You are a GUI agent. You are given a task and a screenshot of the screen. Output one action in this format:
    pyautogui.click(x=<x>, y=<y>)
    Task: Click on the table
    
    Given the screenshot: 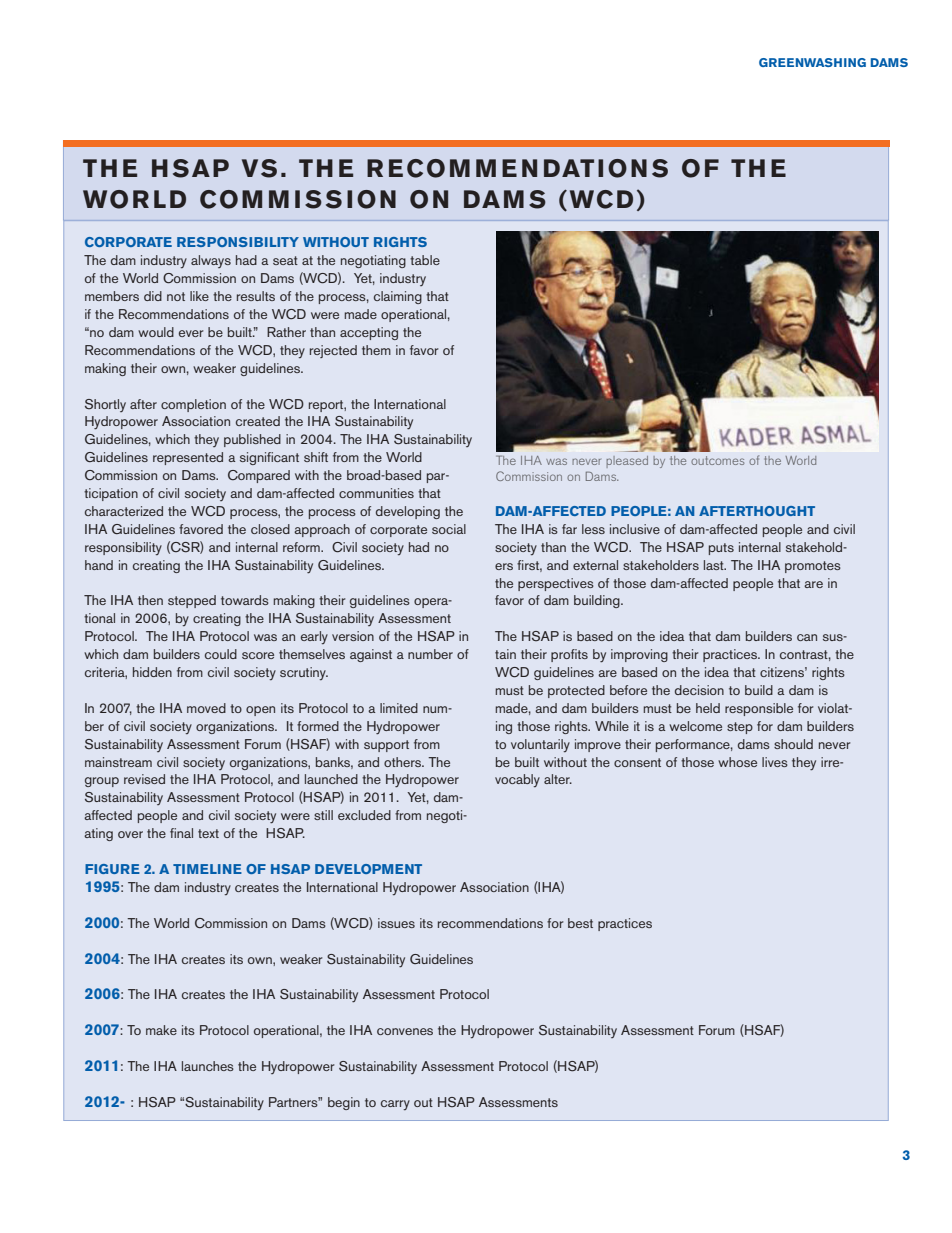 What is the action you would take?
    pyautogui.click(x=425, y=260)
